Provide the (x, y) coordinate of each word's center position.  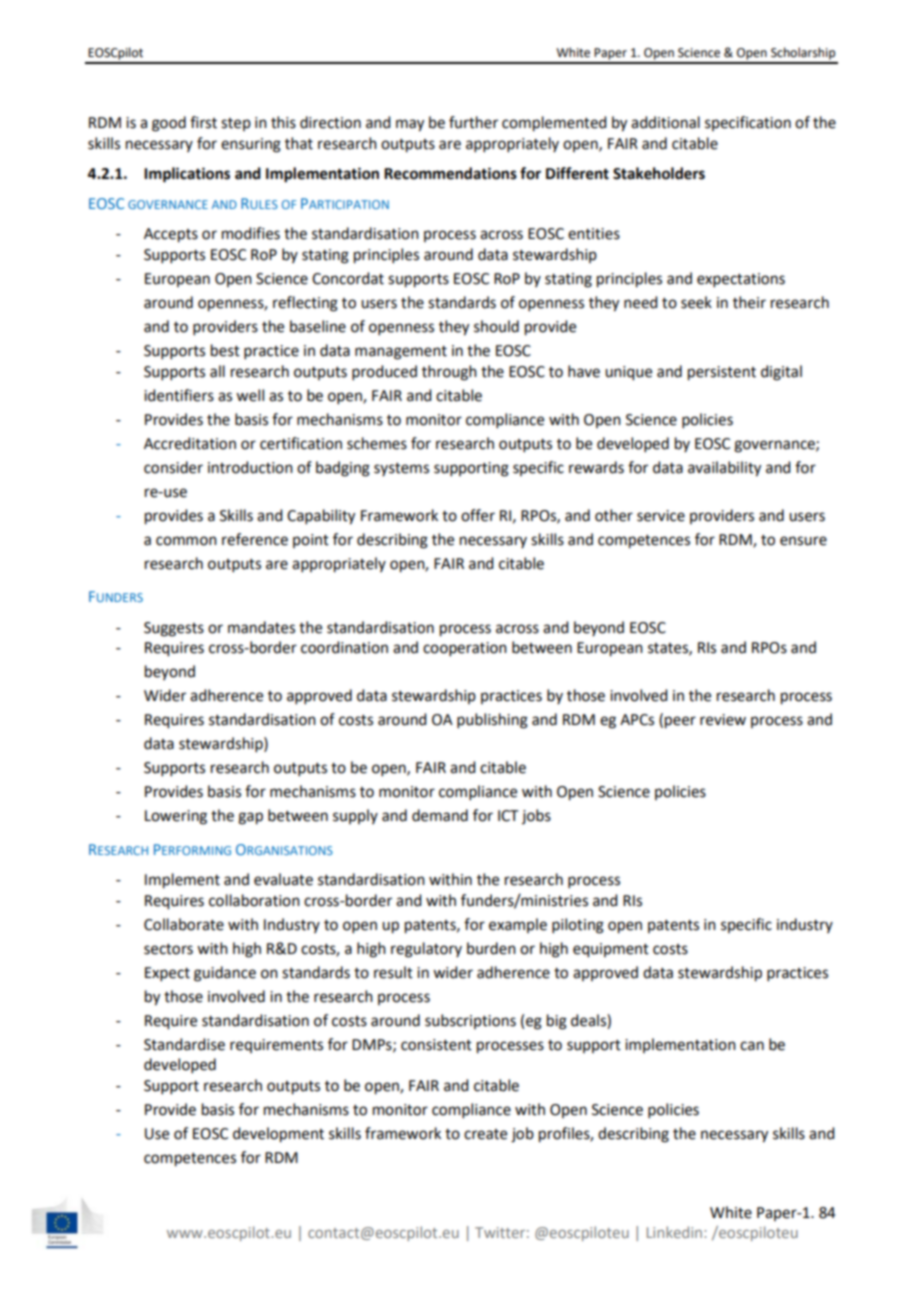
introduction (250, 467)
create (485, 1134)
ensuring (251, 145)
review (723, 720)
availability (724, 469)
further (473, 122)
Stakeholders (659, 173)
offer (478, 515)
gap (250, 818)
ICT (508, 816)
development (278, 1135)
